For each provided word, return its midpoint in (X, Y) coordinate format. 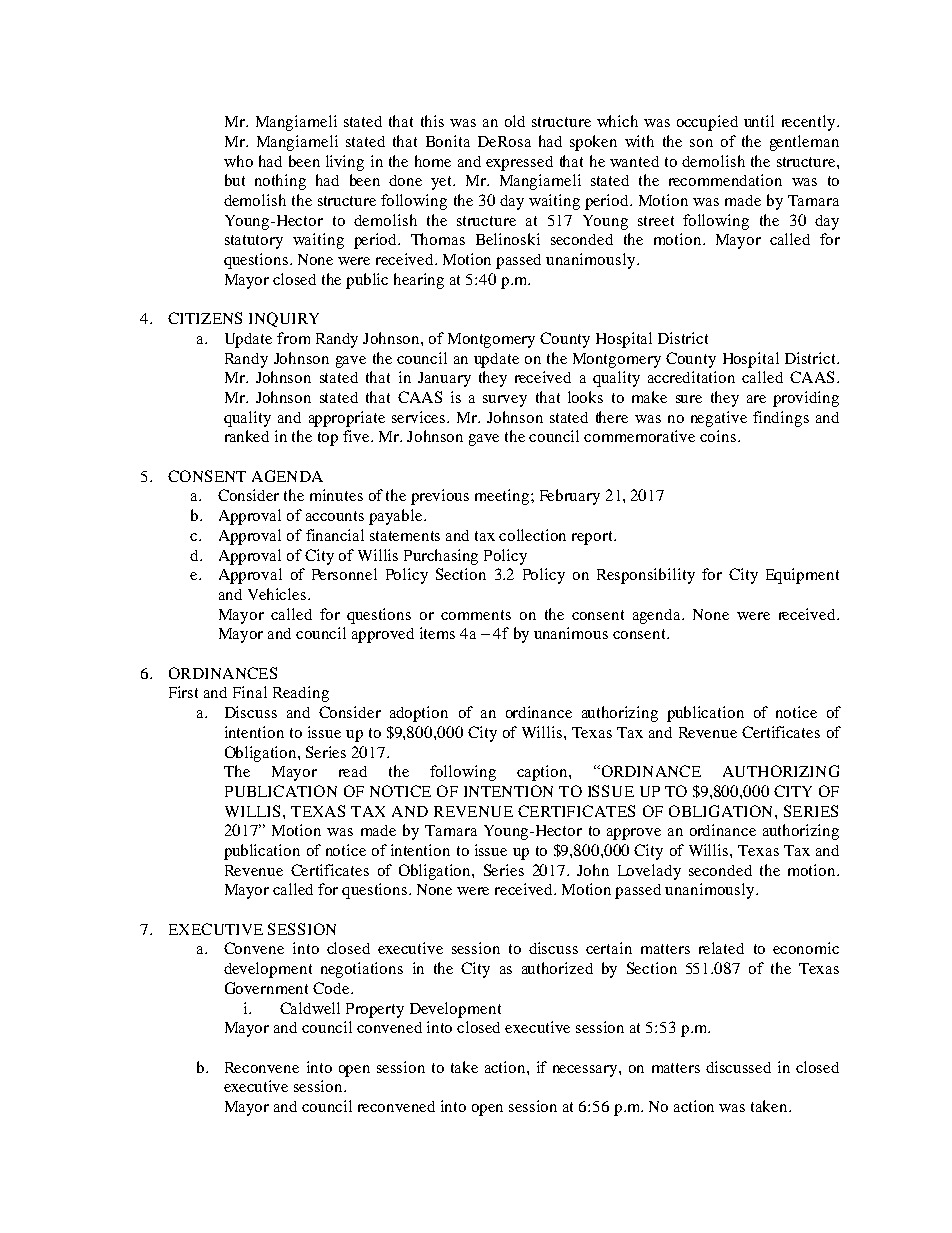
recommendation (725, 180)
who (238, 161)
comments (476, 615)
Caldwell (310, 1008)
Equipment (802, 576)
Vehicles (278, 594)
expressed (519, 163)
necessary (586, 1071)
